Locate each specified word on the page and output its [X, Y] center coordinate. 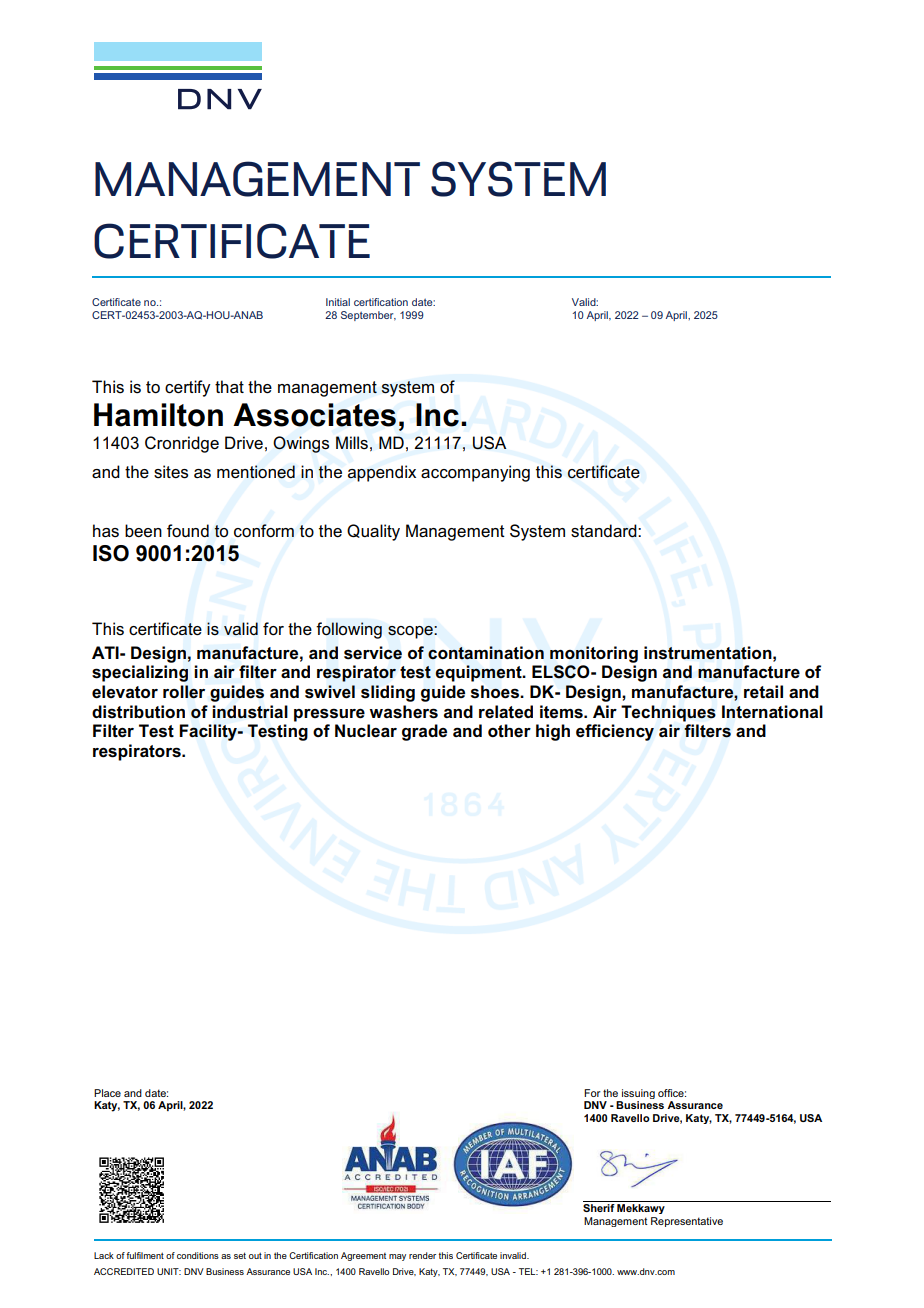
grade [424, 732]
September [368, 316]
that [229, 386]
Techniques [668, 713]
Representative [687, 1222]
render [422, 1255]
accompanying [475, 473]
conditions [198, 1255]
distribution [138, 712]
